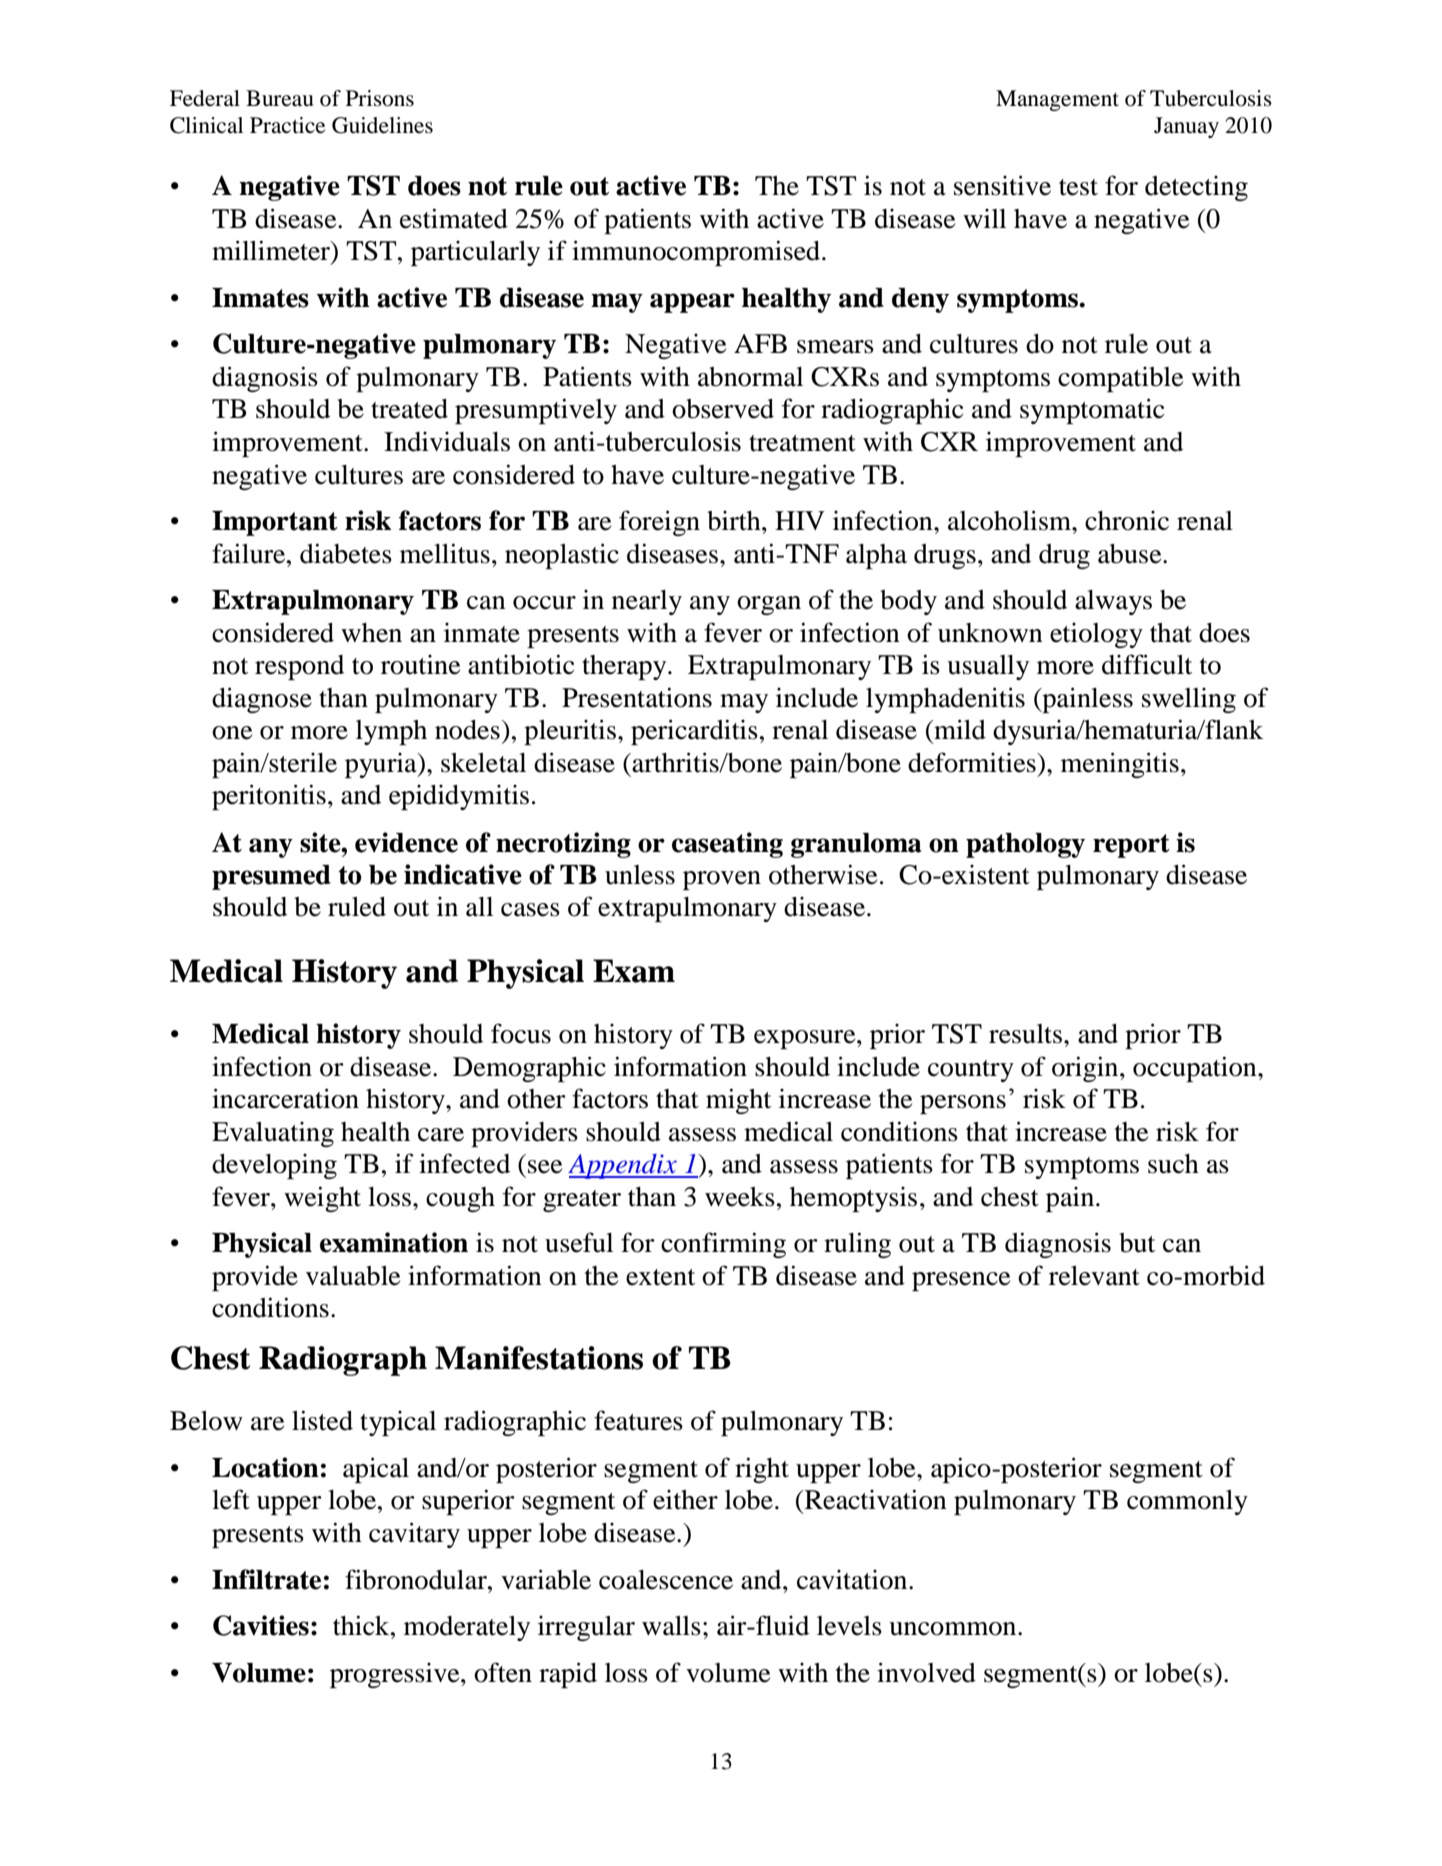 The width and height of the image is (1442, 1866). Describe the element at coordinates (287, 125) in the image. I see `Practice` at that location.
